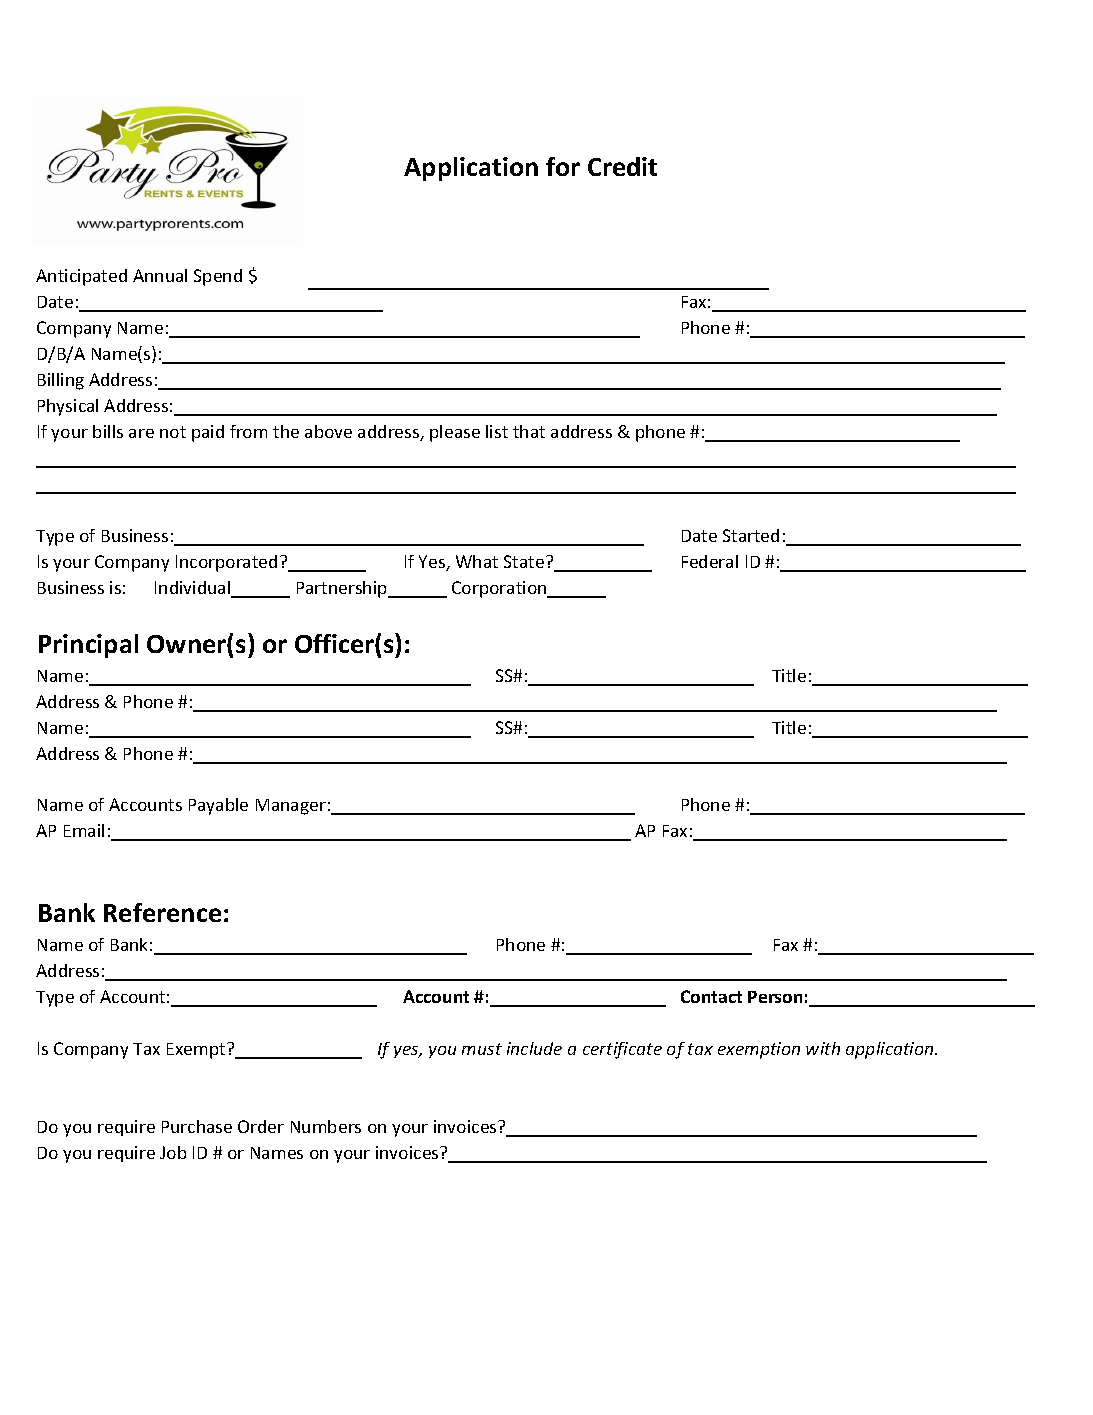 The width and height of the document is (1093, 1415). Describe the element at coordinates (477, 561) in the document. I see `What` at that location.
